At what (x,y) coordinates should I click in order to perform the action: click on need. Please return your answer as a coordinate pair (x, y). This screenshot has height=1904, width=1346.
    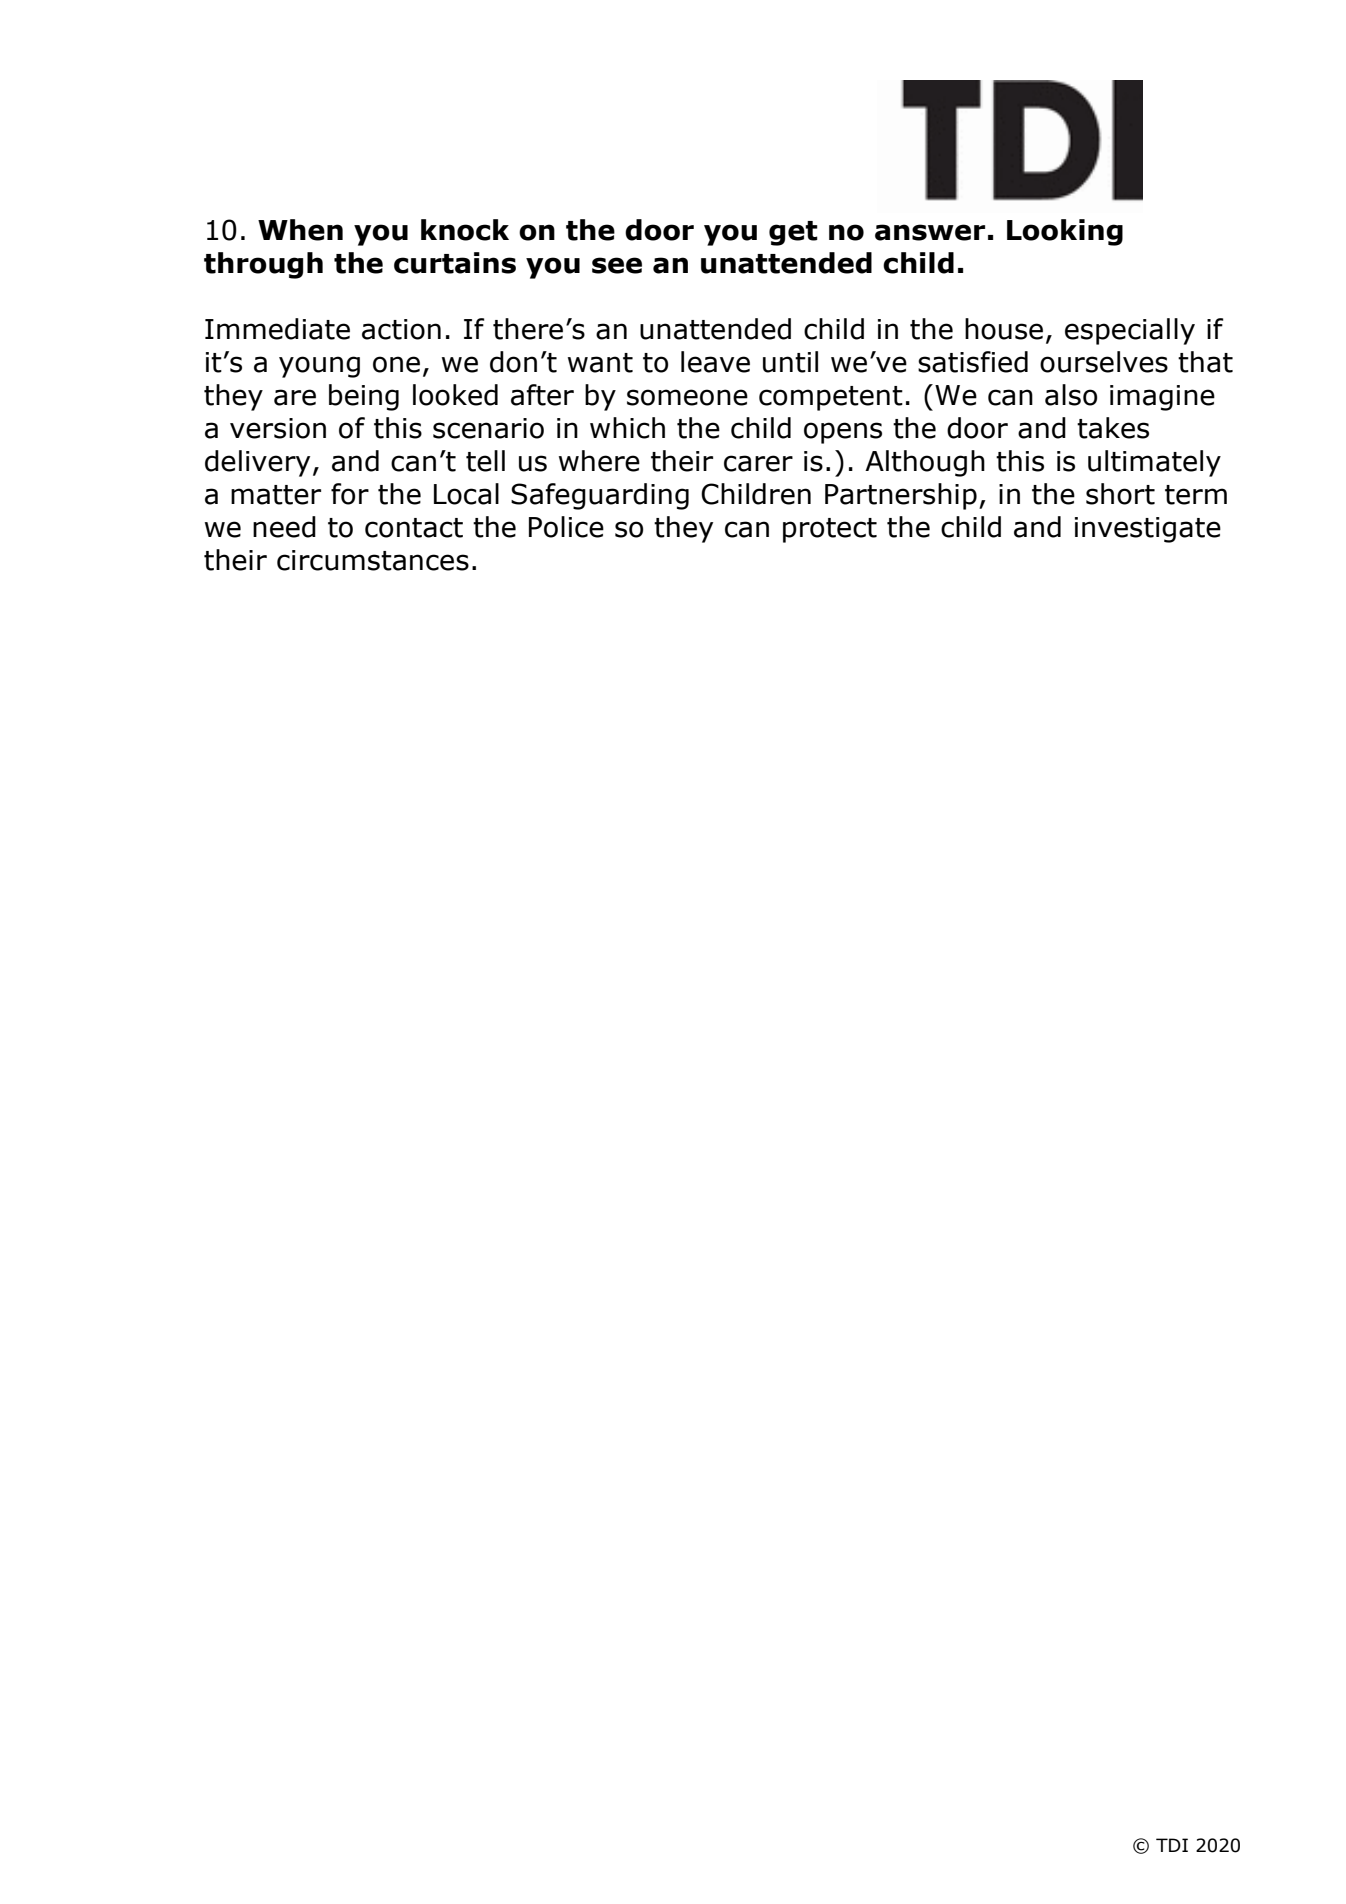
    Looking at the image, I should click on (284, 527).
